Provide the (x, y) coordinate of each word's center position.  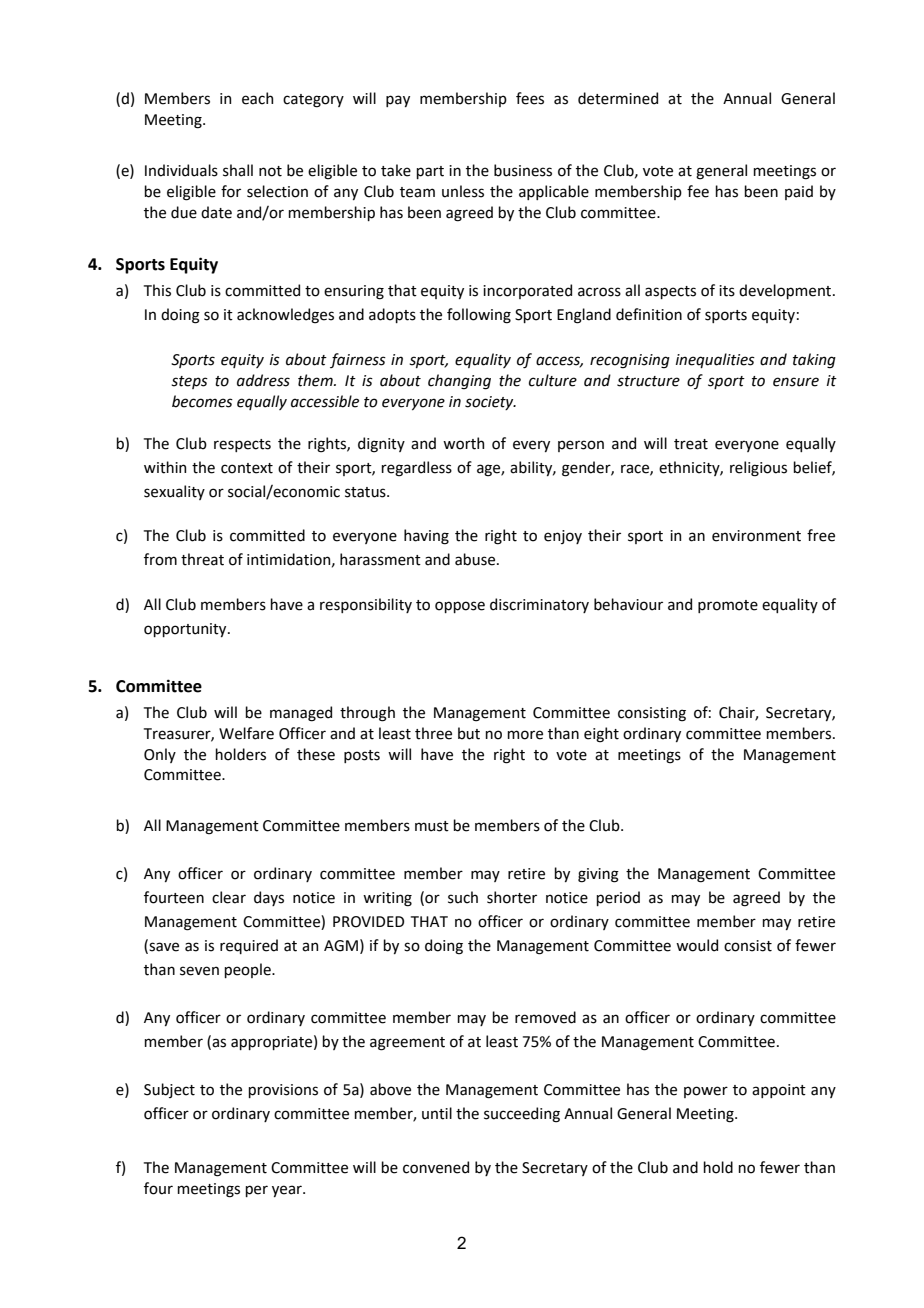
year (288, 1191)
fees (530, 98)
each (257, 98)
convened (436, 1167)
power (706, 1092)
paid (799, 192)
